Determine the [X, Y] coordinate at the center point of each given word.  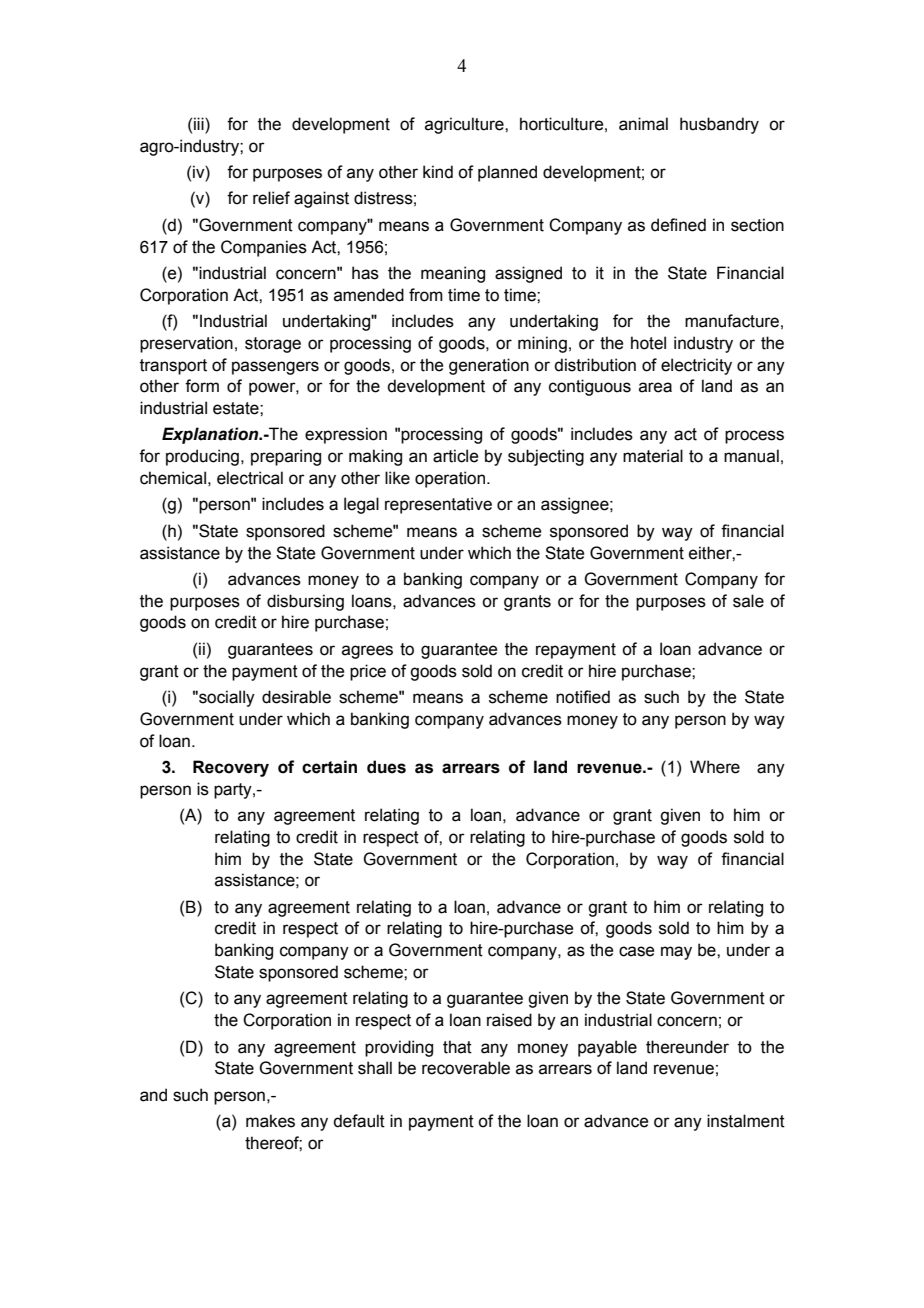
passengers [275, 368]
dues [386, 767]
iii [200, 123]
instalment [746, 1121]
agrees [367, 652]
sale [748, 601]
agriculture [465, 125]
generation [489, 366]
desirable [296, 697]
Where [715, 767]
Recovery [231, 768]
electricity [696, 366]
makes [270, 1121]
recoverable [466, 1068]
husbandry [719, 125]
